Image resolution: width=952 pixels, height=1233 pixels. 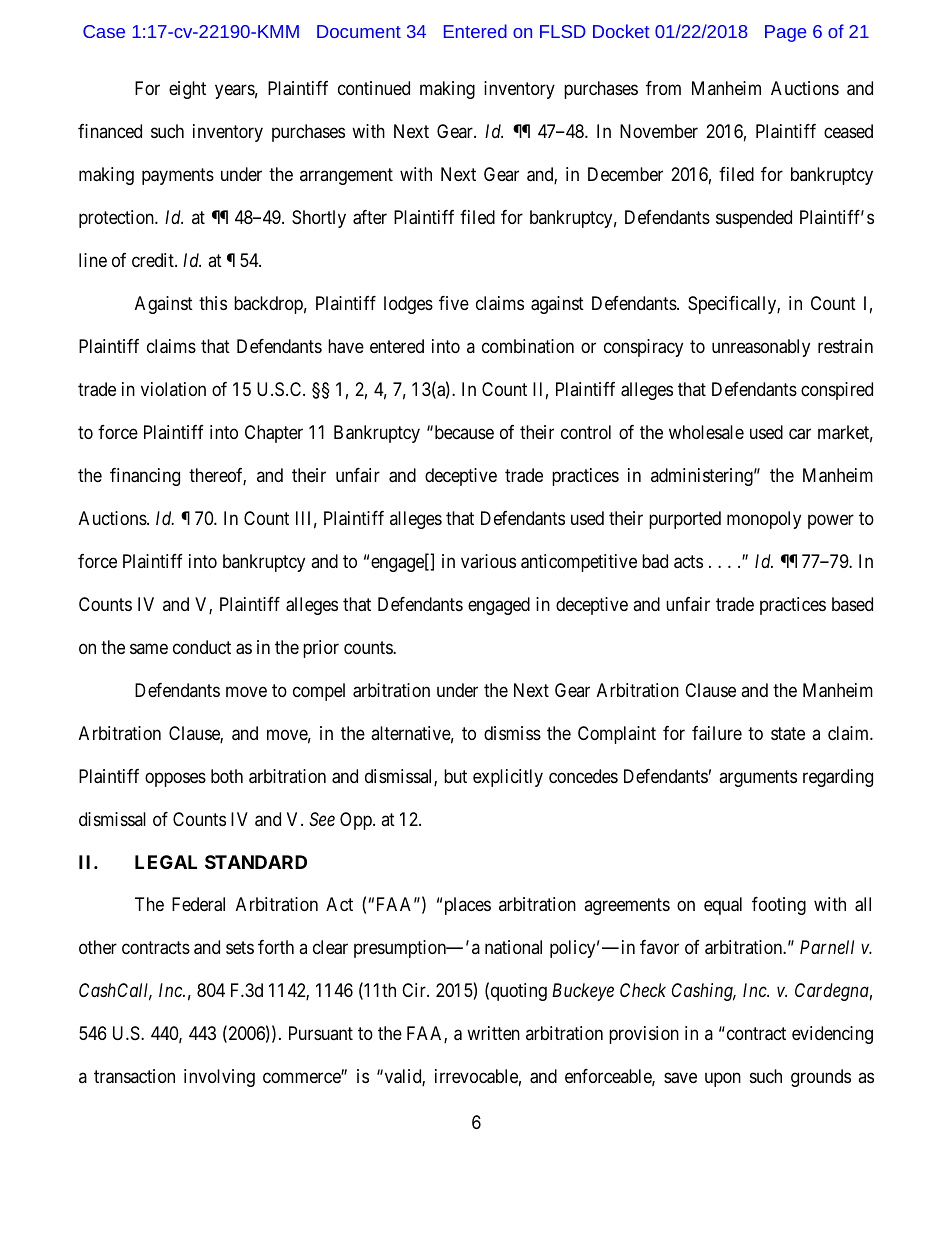 What do you see at coordinates (374, 88) in the document?
I see `continued` at bounding box center [374, 88].
